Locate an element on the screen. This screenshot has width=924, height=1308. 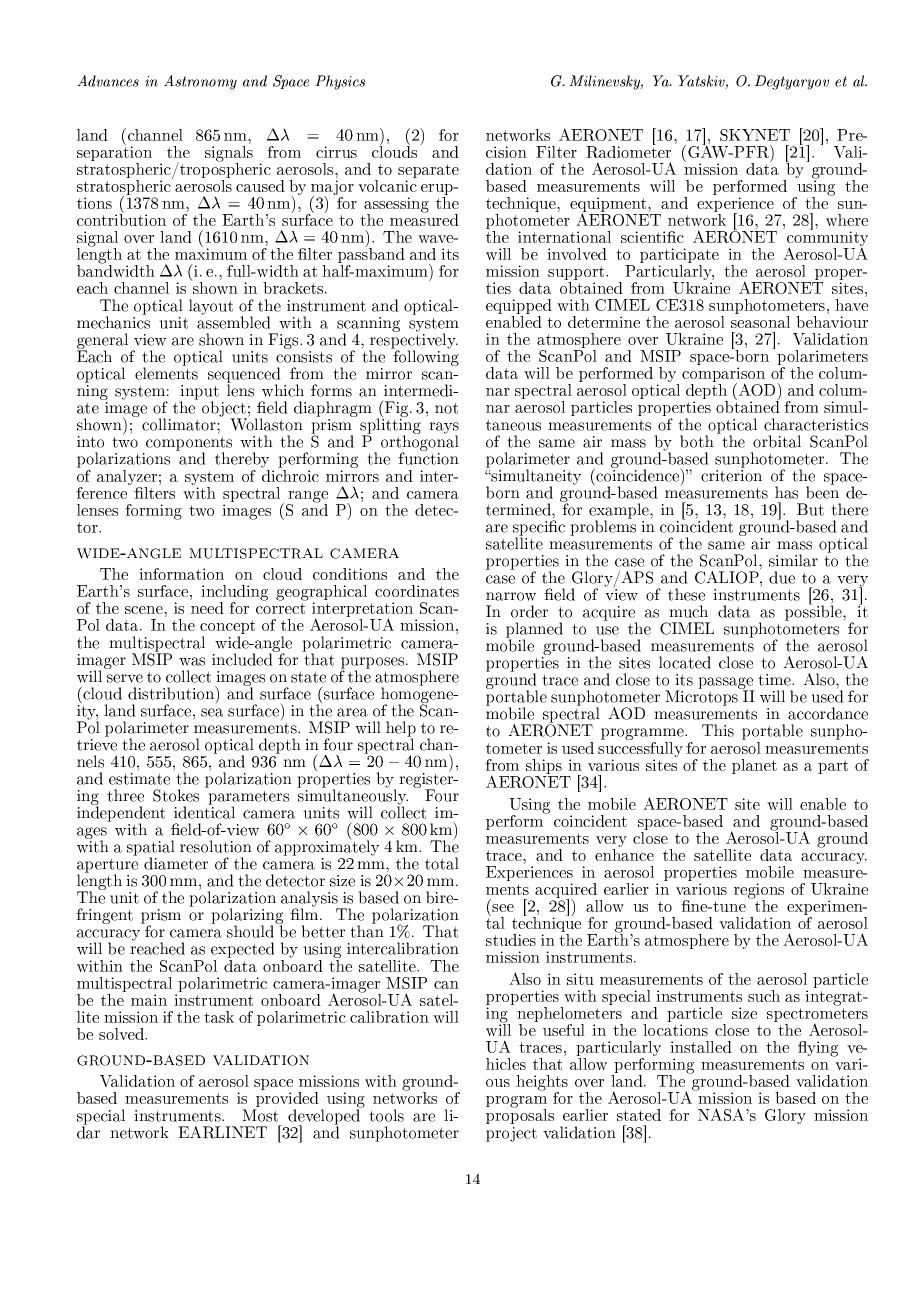
Astronomy is located at coordinates (200, 82).
